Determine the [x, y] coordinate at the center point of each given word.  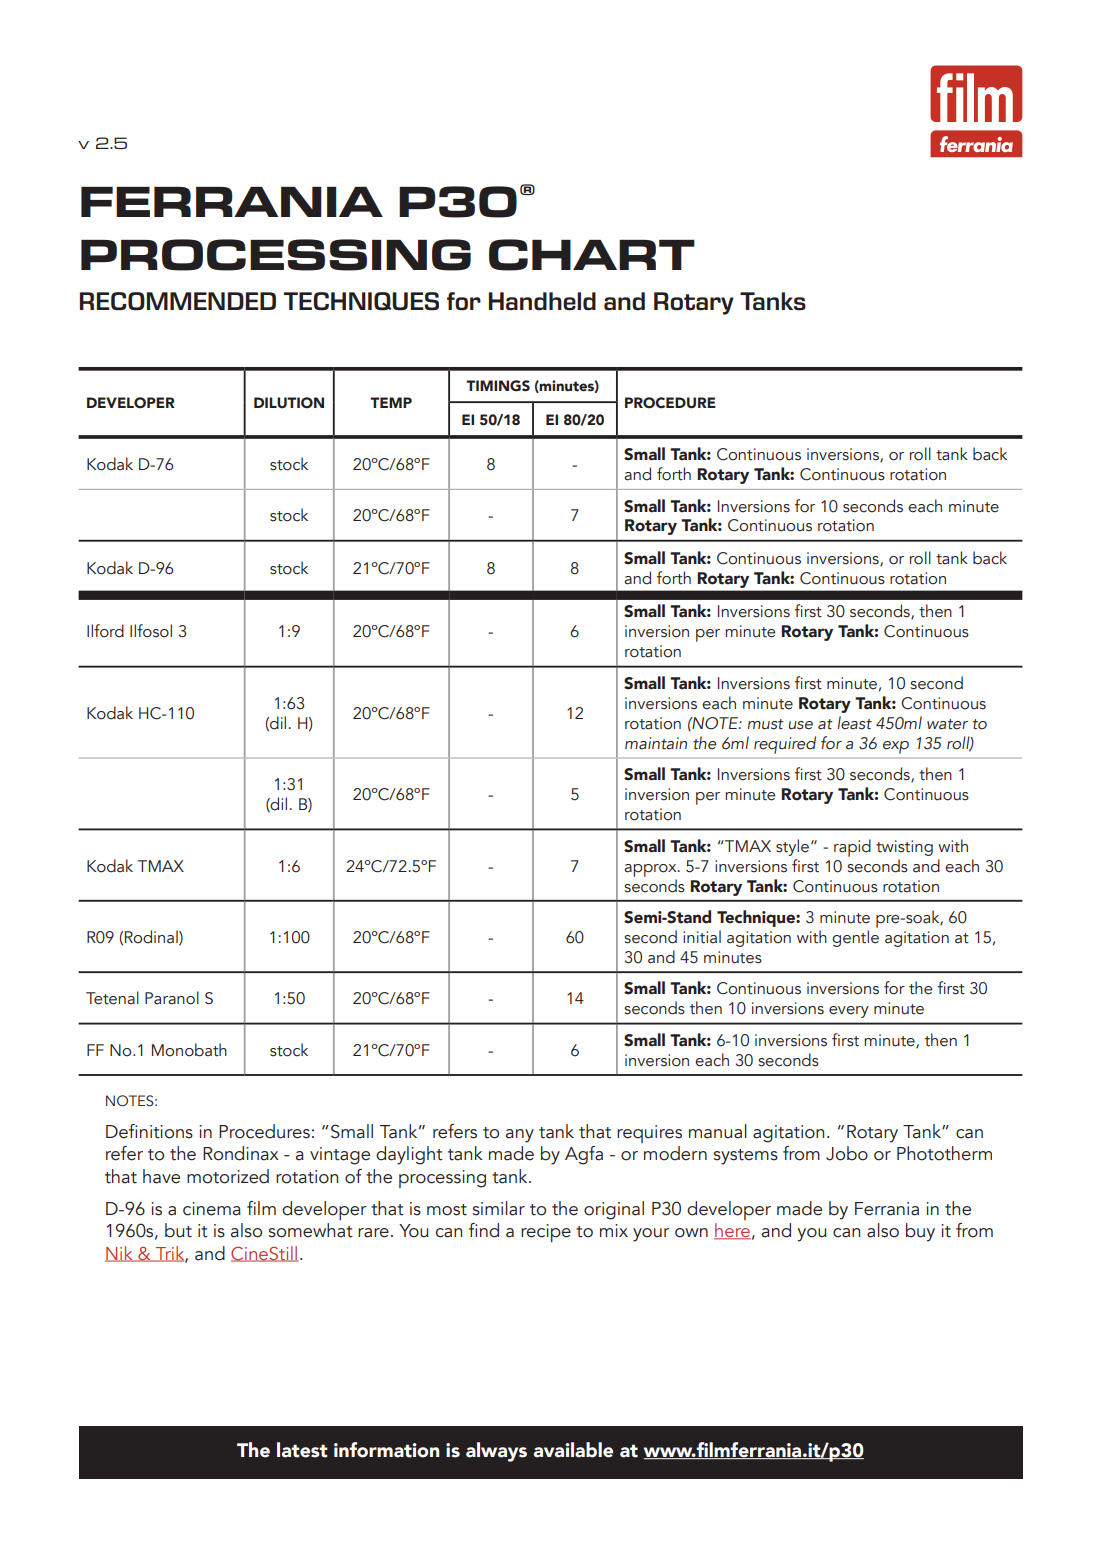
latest [302, 1450]
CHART [592, 255]
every [849, 1012]
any [520, 1136]
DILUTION [289, 403]
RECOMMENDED [178, 301]
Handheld [542, 301]
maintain [656, 743]
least [854, 723]
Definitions [149, 1131]
